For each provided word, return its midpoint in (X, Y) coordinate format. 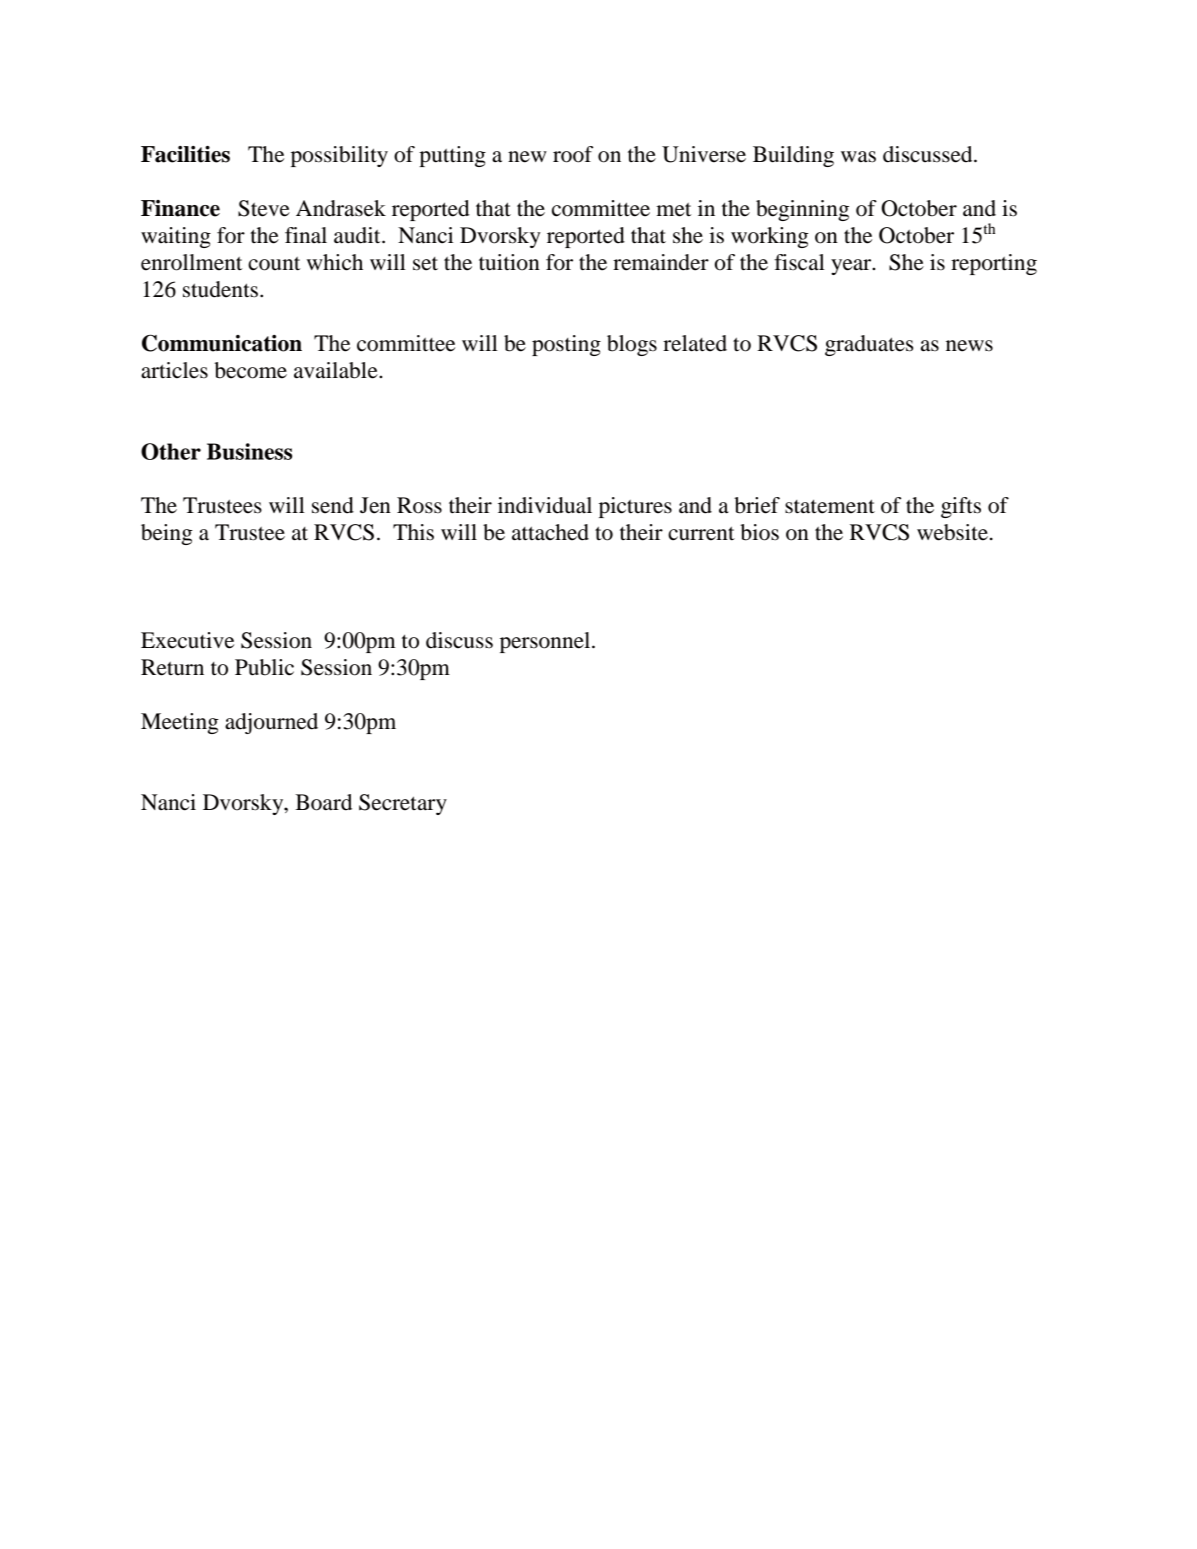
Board (323, 802)
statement (830, 506)
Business (249, 451)
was (858, 157)
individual (545, 505)
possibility (339, 156)
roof (573, 154)
